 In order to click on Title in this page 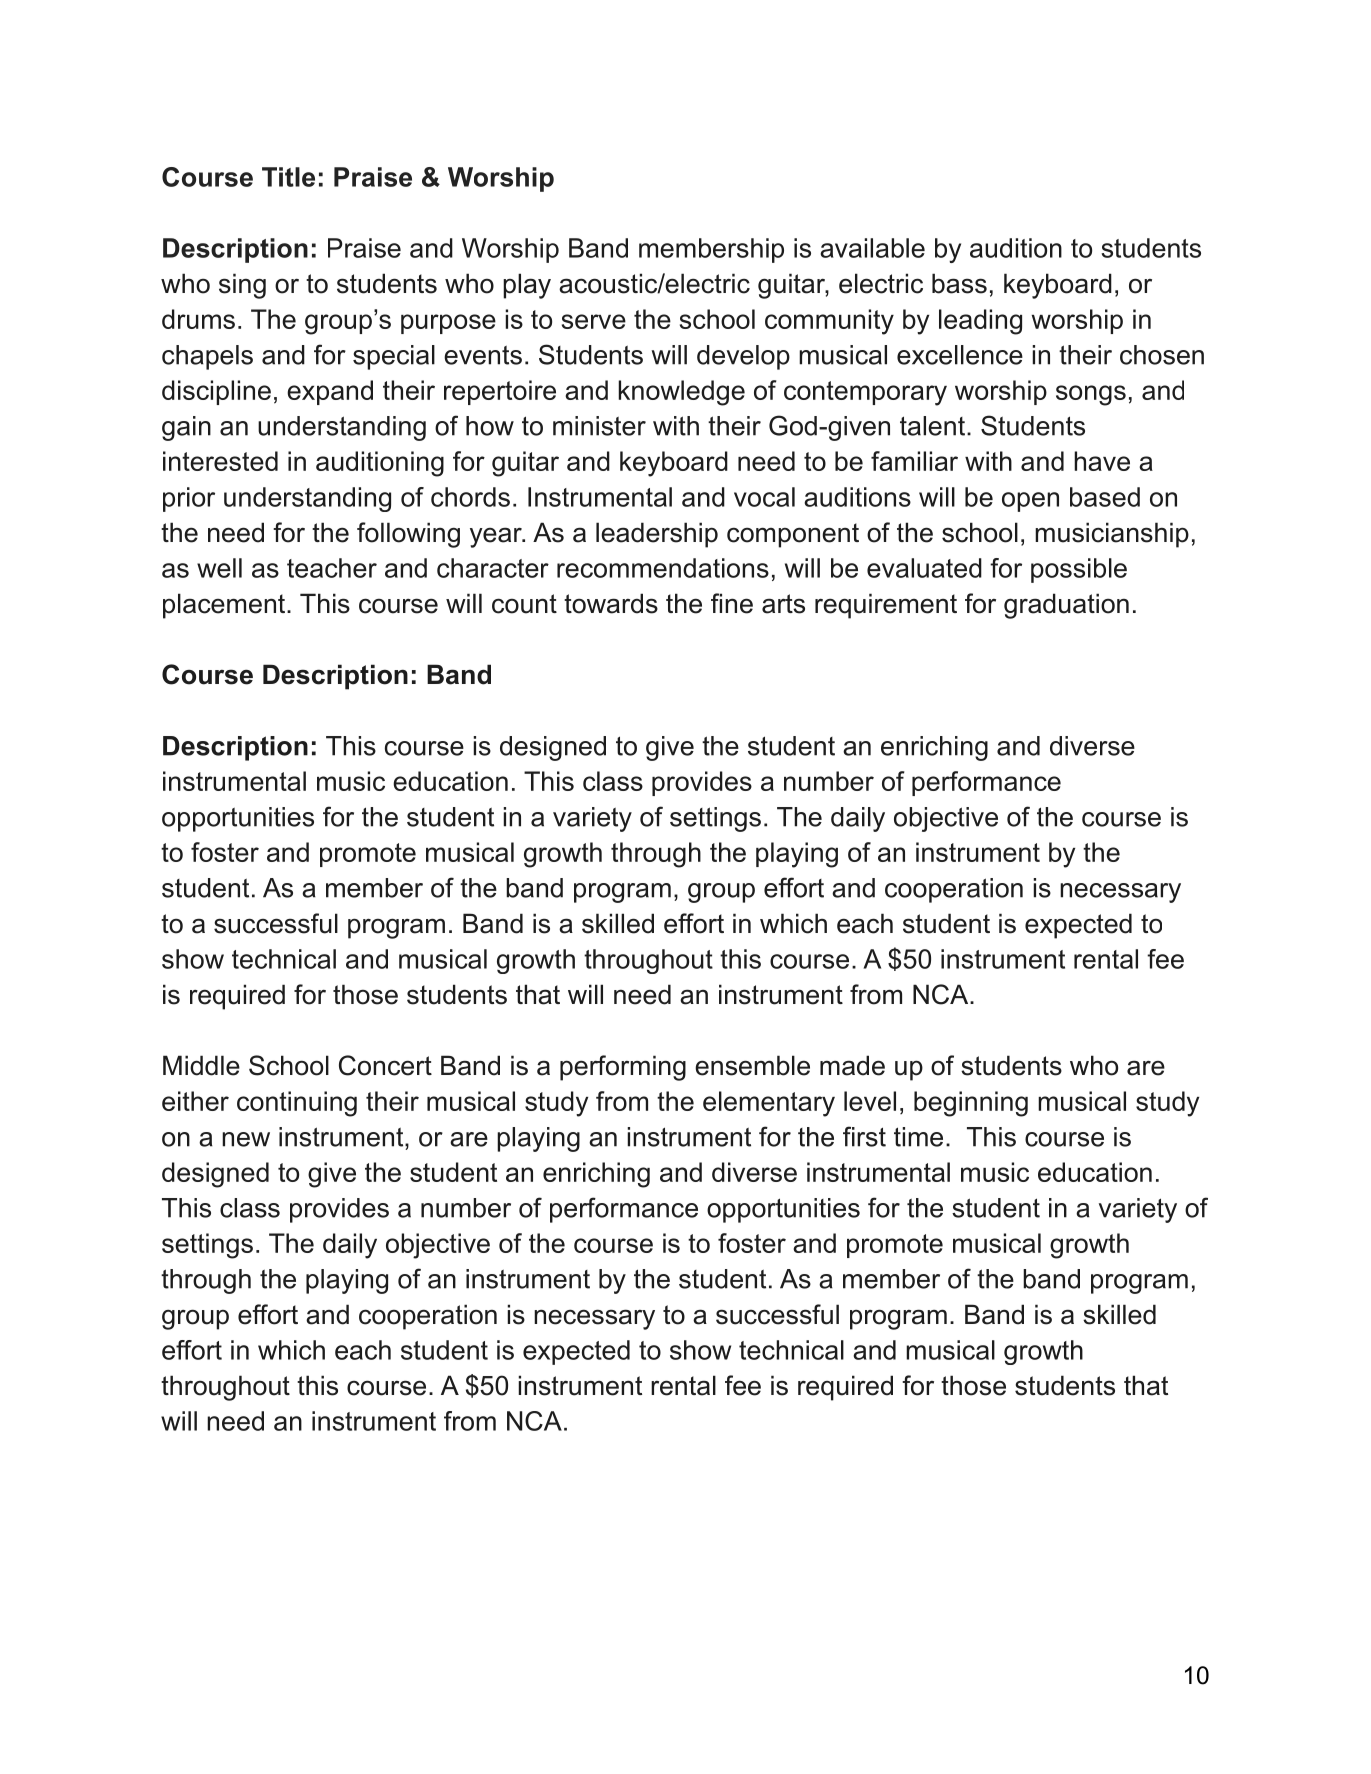, I will do `click(288, 177)`.
